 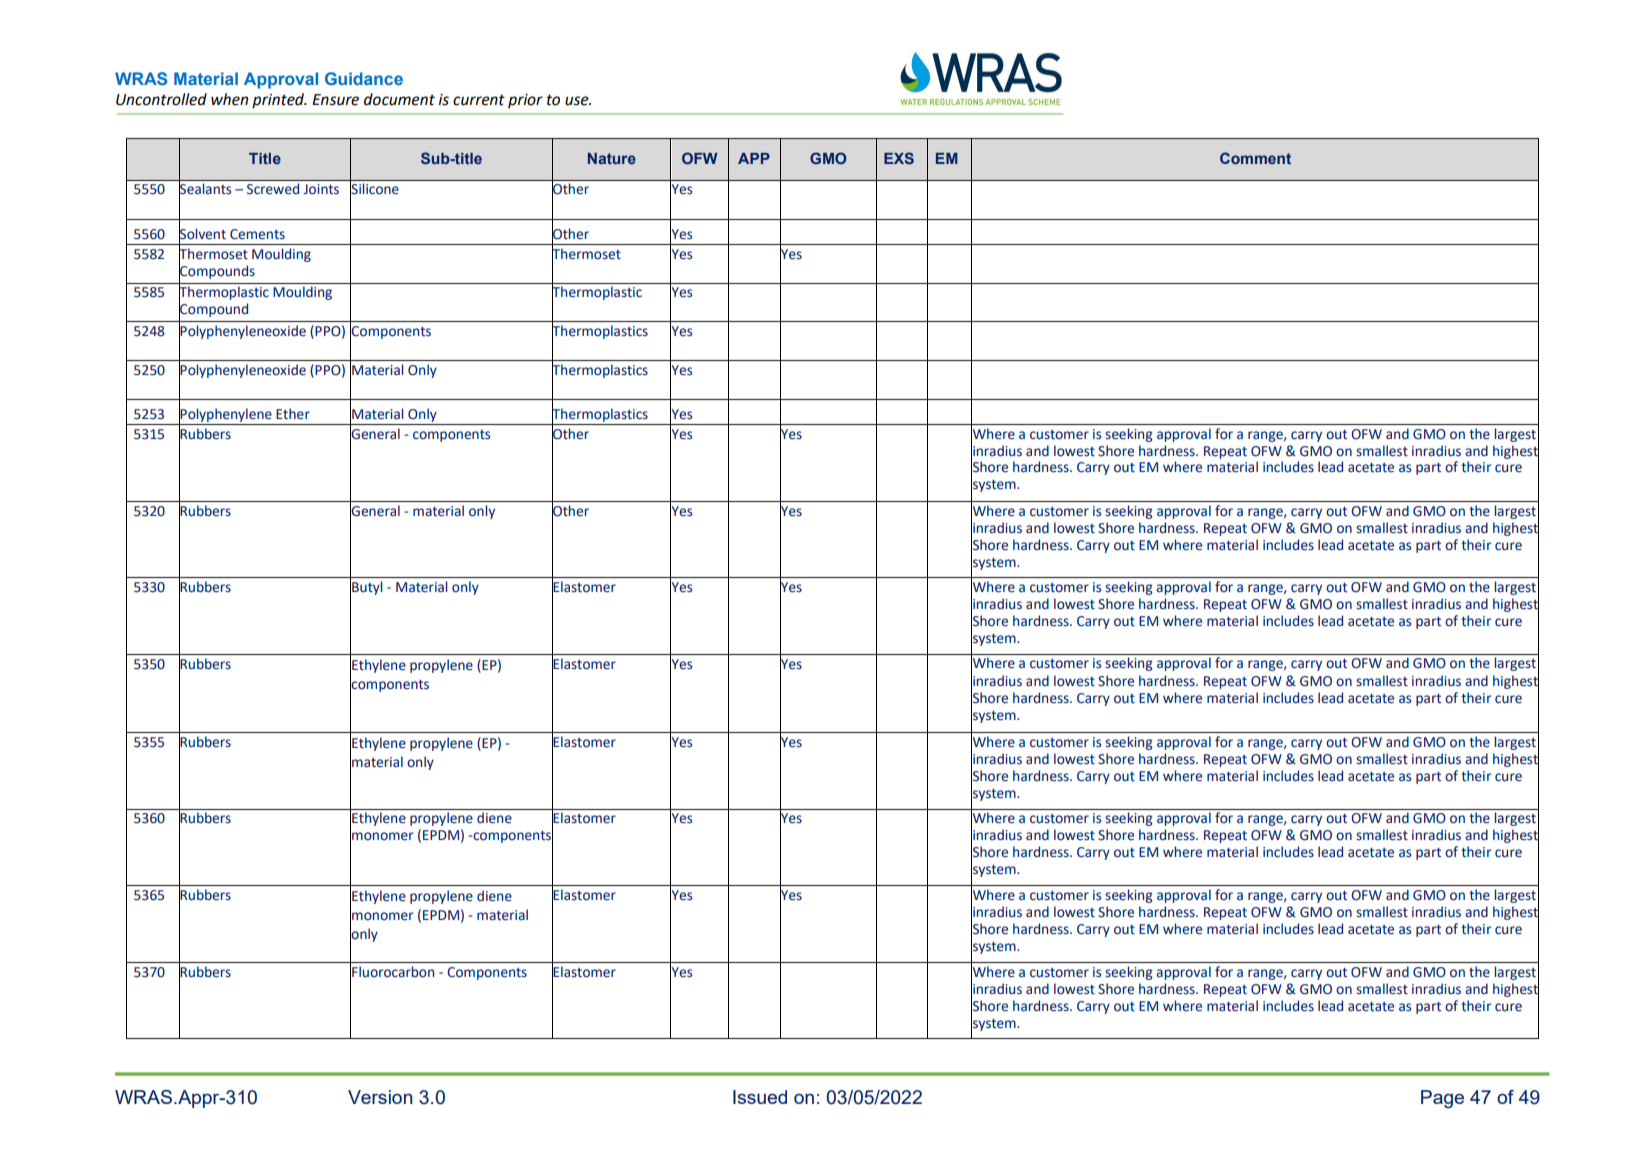 What do you see at coordinates (760, 1097) in the screenshot?
I see `Issued` at bounding box center [760, 1097].
